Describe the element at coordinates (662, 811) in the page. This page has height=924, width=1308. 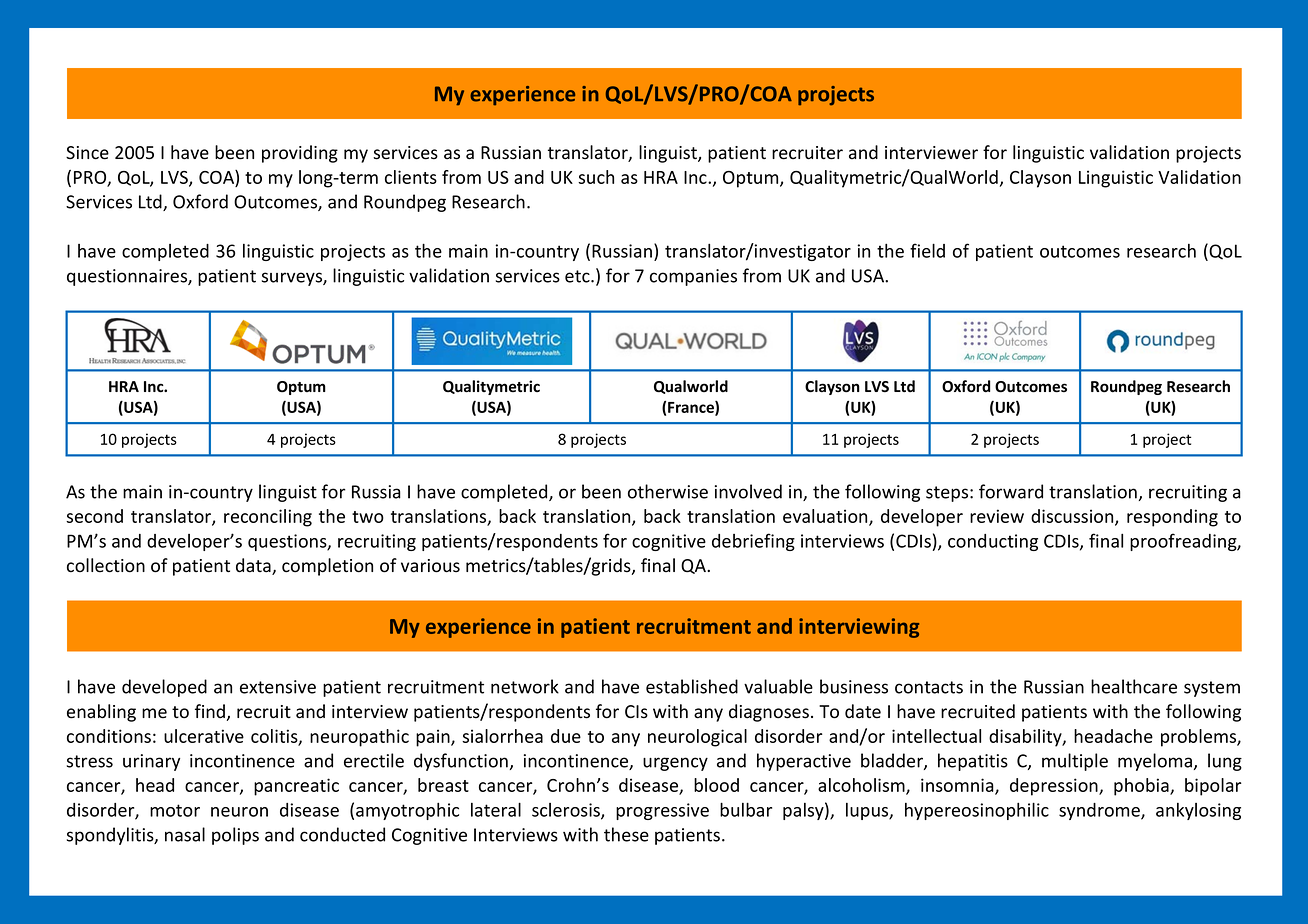
I see `progressive` at that location.
